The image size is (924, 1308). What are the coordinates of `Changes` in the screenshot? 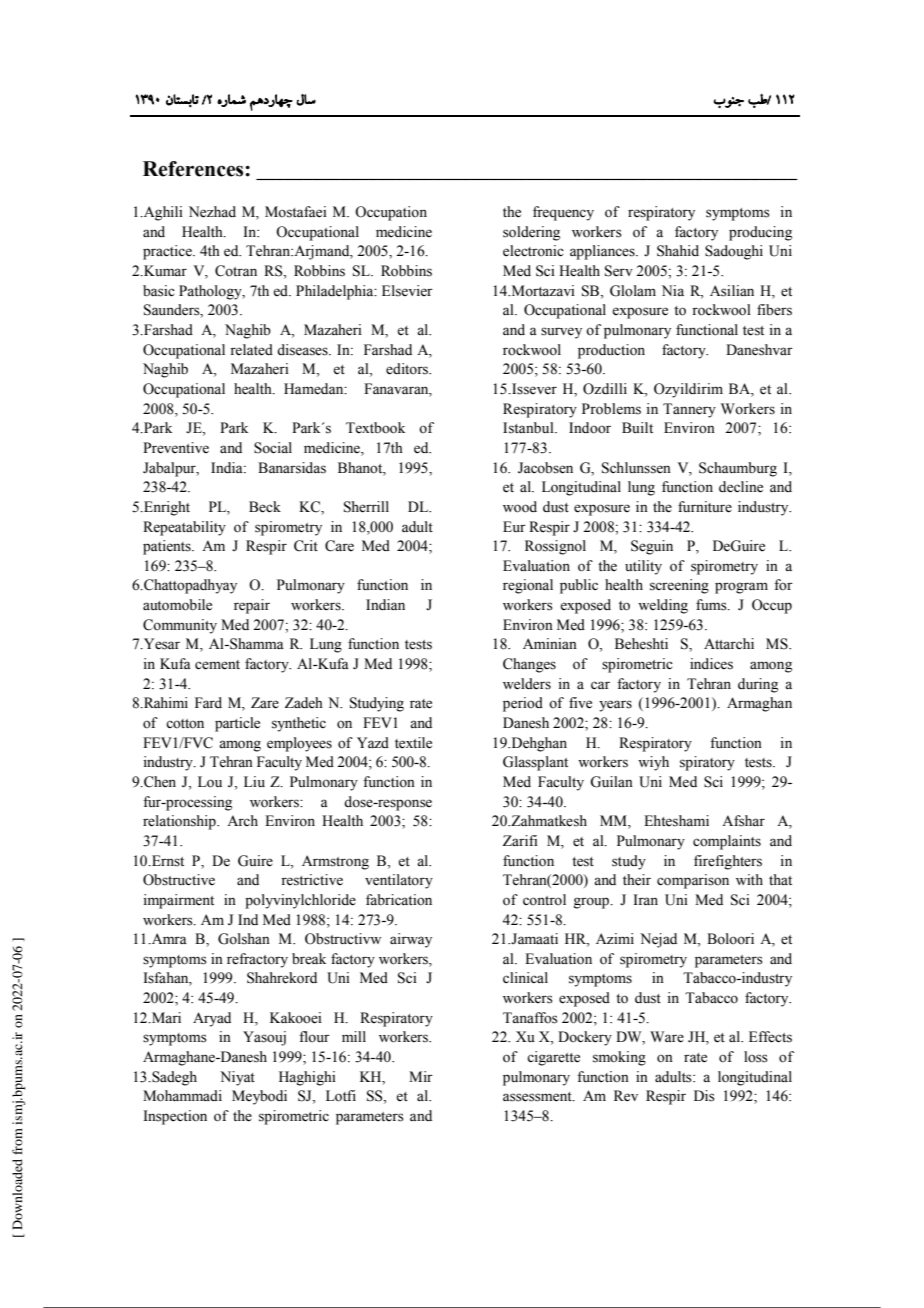 It's located at (529, 665).
